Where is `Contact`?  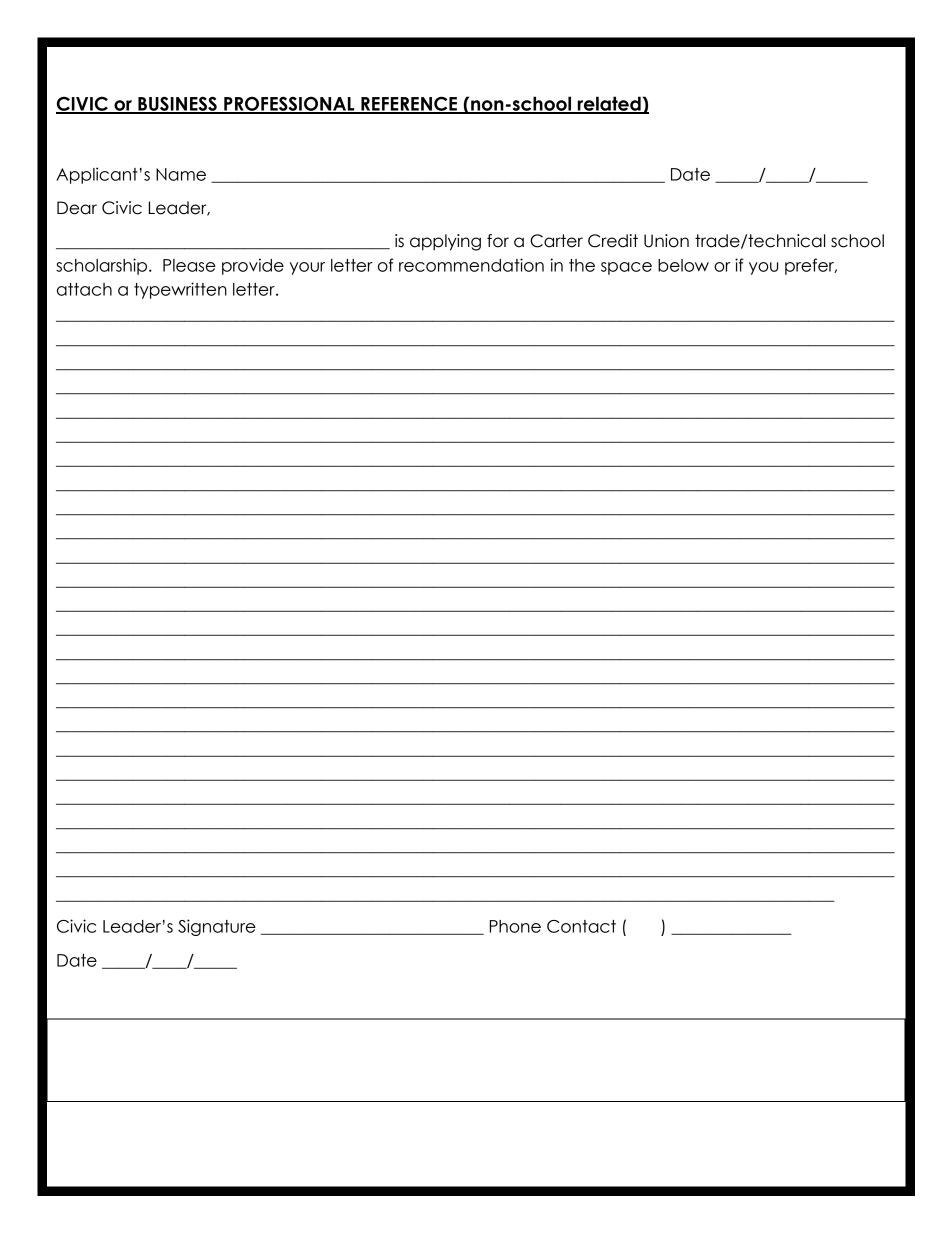
Contact is located at coordinates (581, 926).
